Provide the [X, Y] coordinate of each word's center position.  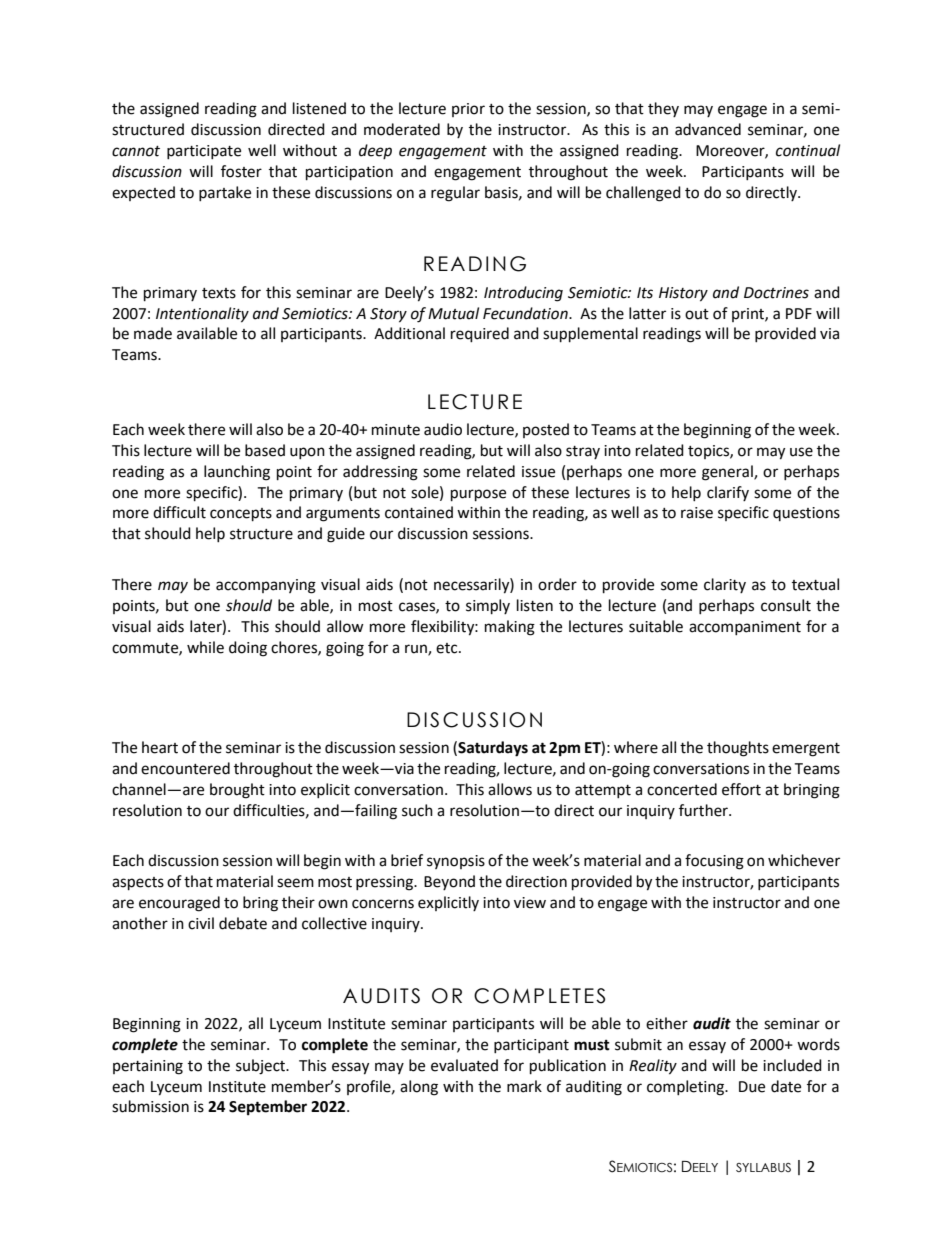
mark [524, 1086]
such [417, 810]
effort [741, 789]
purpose [478, 495]
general [728, 473]
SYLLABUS [763, 1167]
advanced [708, 129]
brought [237, 791]
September [268, 1108]
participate [204, 152]
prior [468, 110]
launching [237, 473]
